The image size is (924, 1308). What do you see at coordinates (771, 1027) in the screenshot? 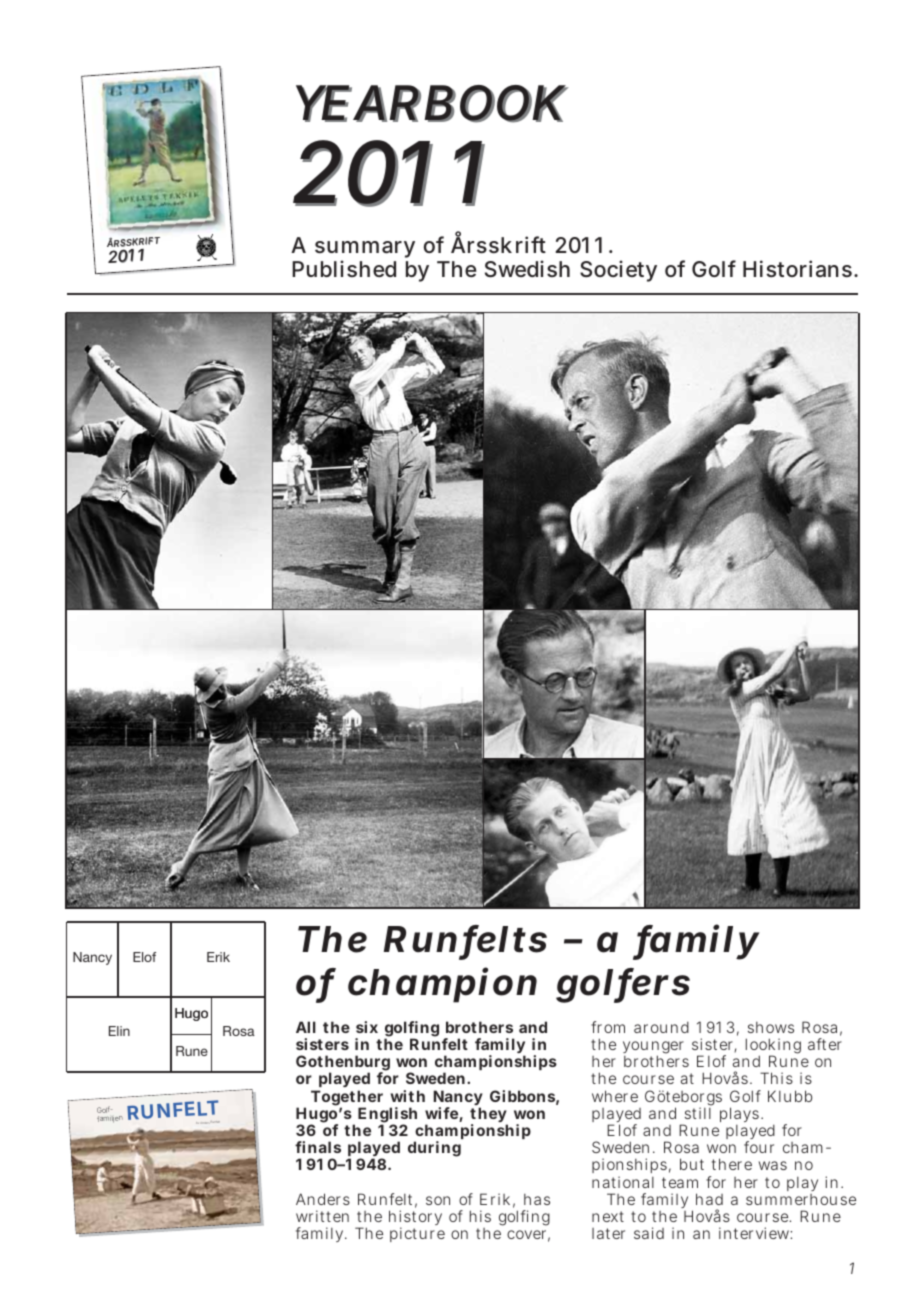
I see `shows` at bounding box center [771, 1027].
